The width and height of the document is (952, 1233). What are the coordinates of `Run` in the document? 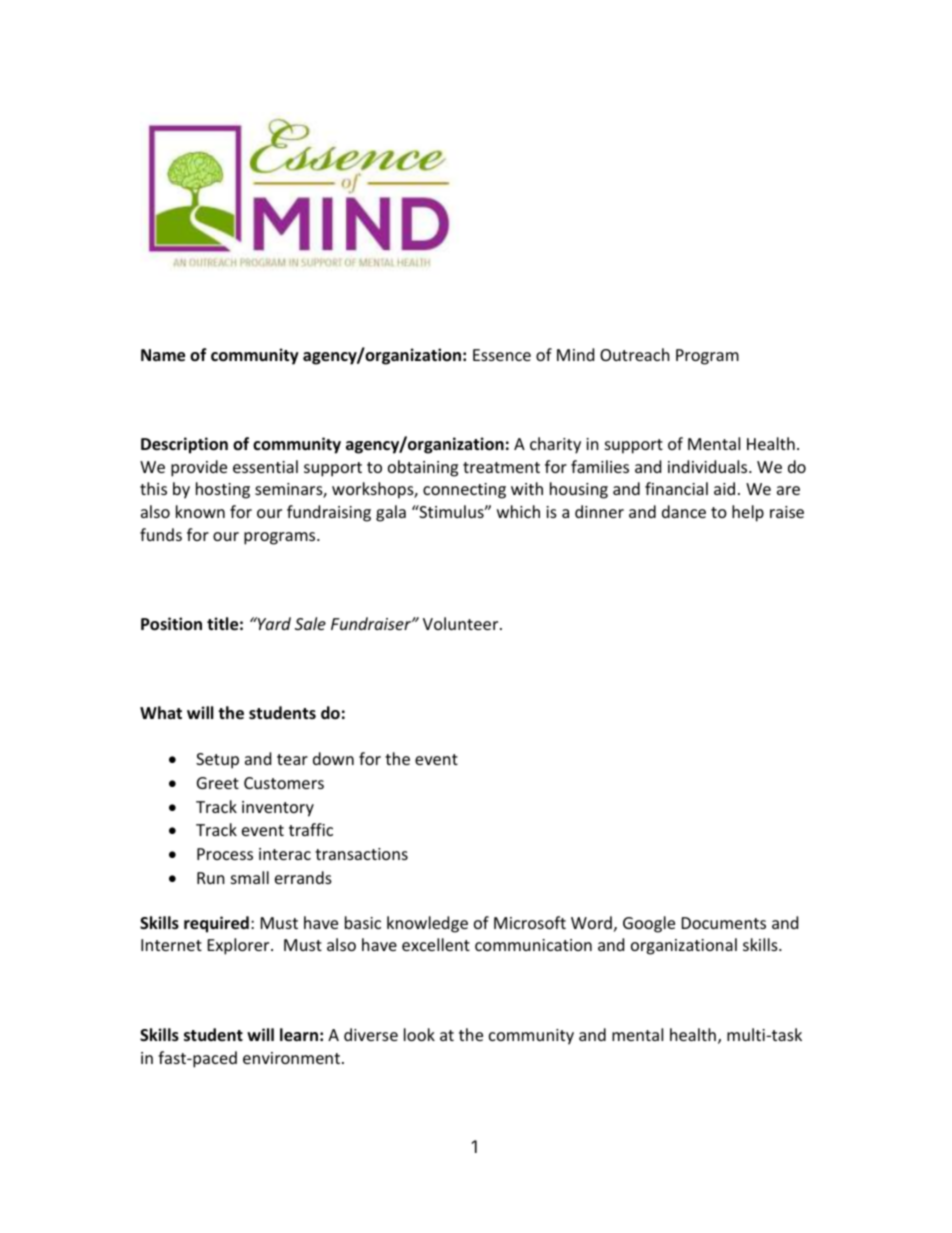 It's located at (211, 878).
